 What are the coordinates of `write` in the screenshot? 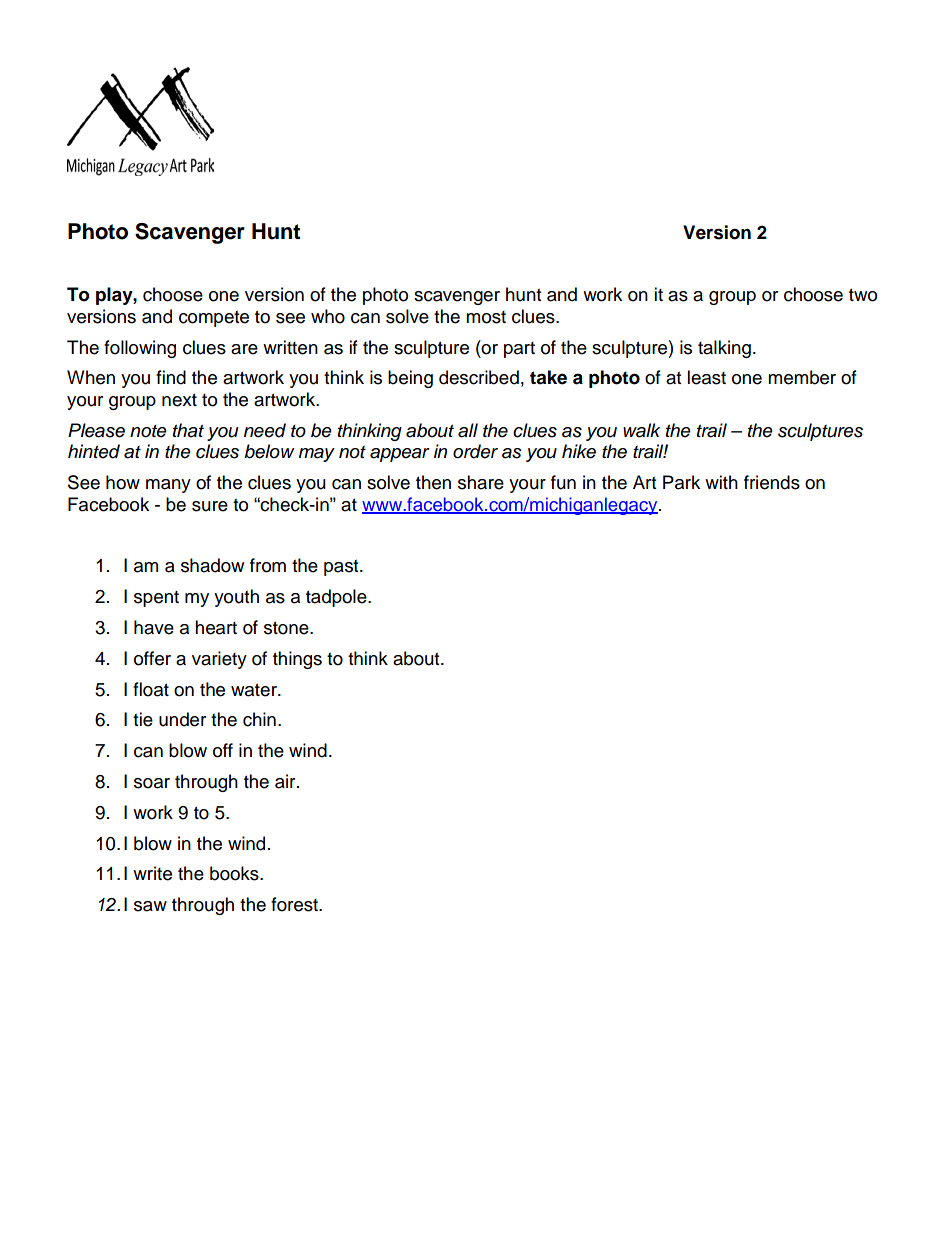 It's located at (152, 873).
